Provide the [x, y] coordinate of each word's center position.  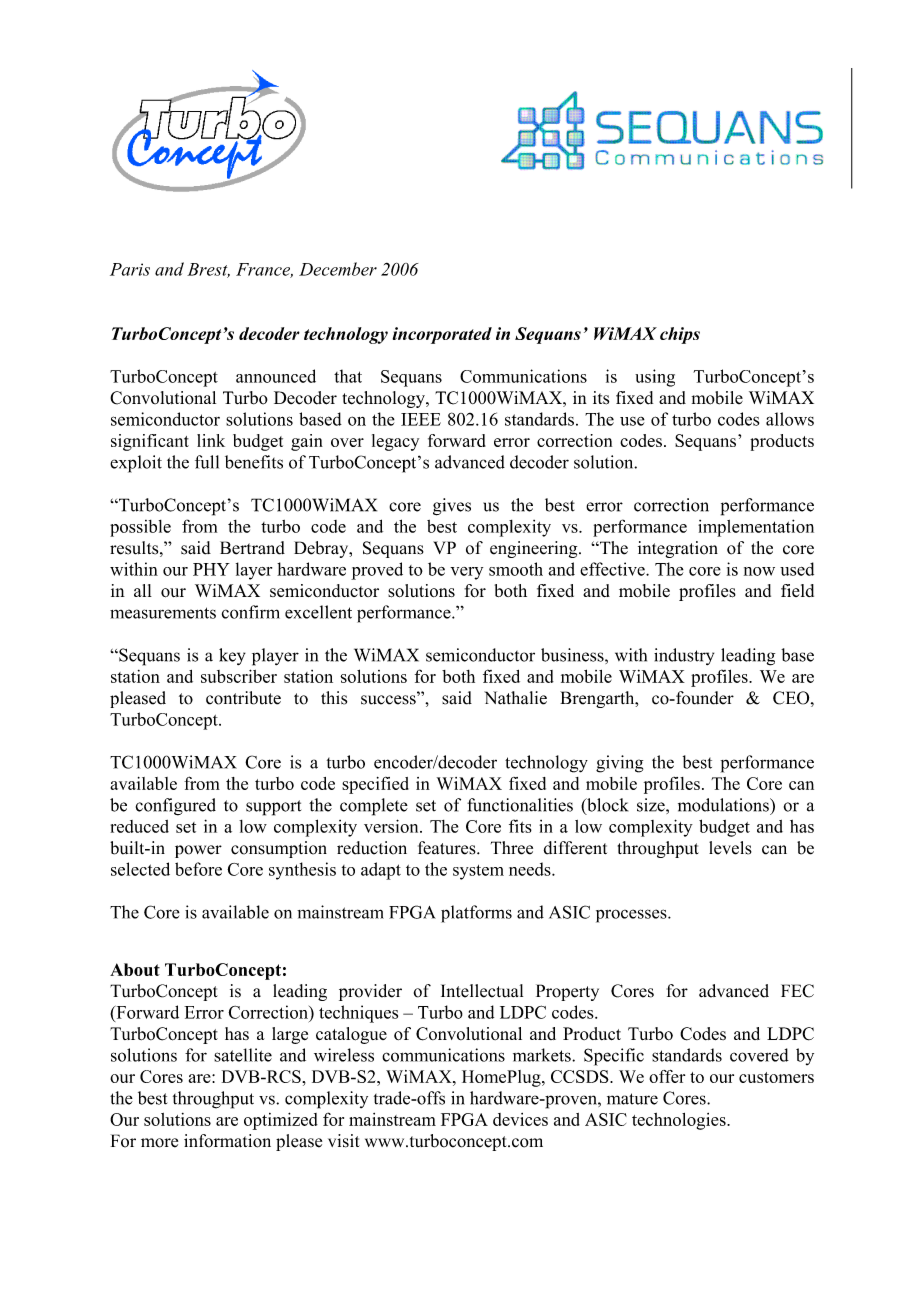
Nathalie [515, 698]
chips [680, 335]
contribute [243, 698]
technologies [680, 1121]
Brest [208, 270]
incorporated [442, 335]
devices [520, 1119]
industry [684, 656]
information [227, 1141]
